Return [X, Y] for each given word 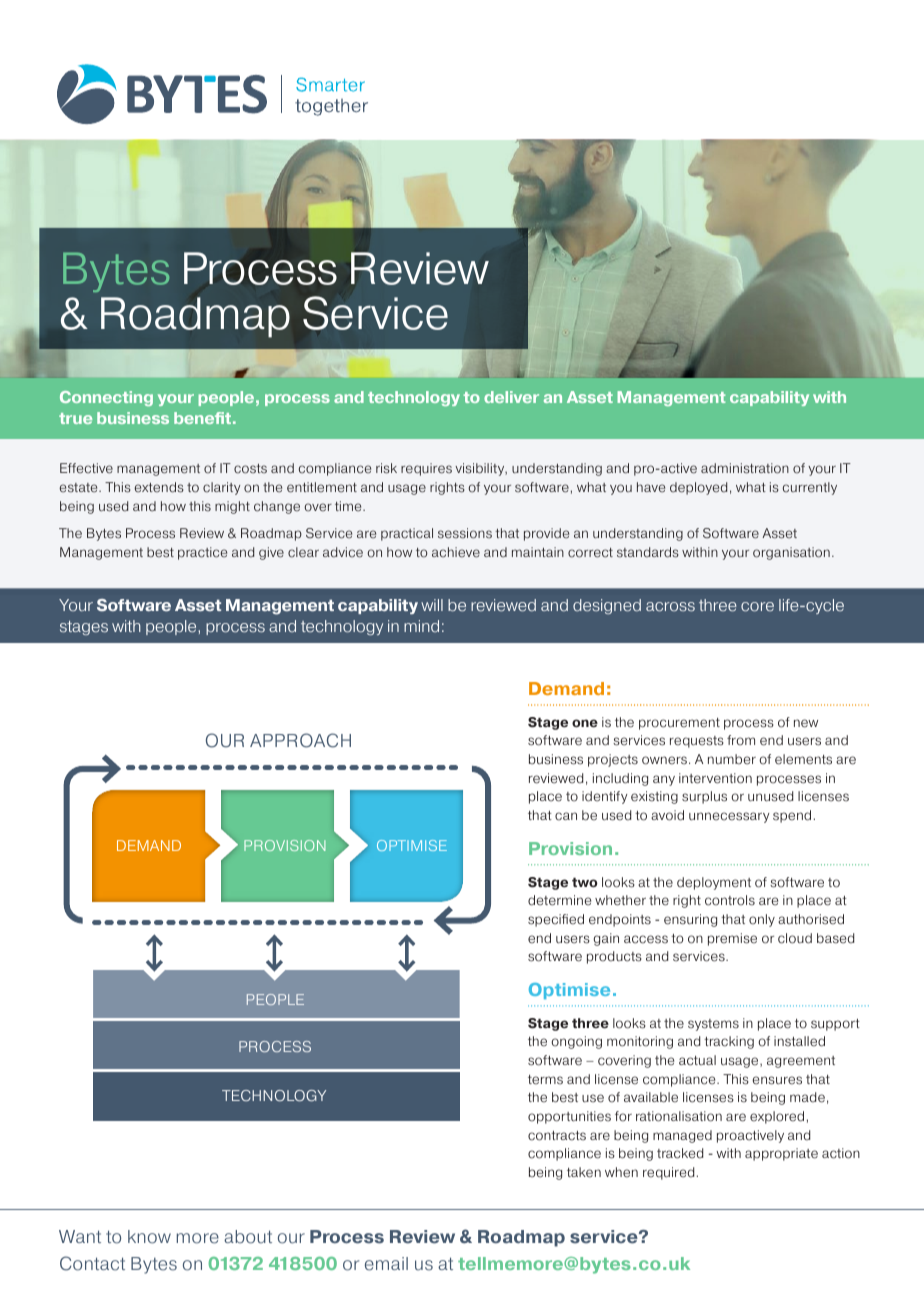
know [149, 1237]
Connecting [106, 398]
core [757, 607]
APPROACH [300, 740]
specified [556, 920]
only [762, 920]
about [248, 1237]
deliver [511, 397]
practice [202, 553]
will [432, 605]
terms [545, 1080]
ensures [777, 1080]
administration [745, 468]
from [741, 740]
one [585, 723]
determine [559, 900]
